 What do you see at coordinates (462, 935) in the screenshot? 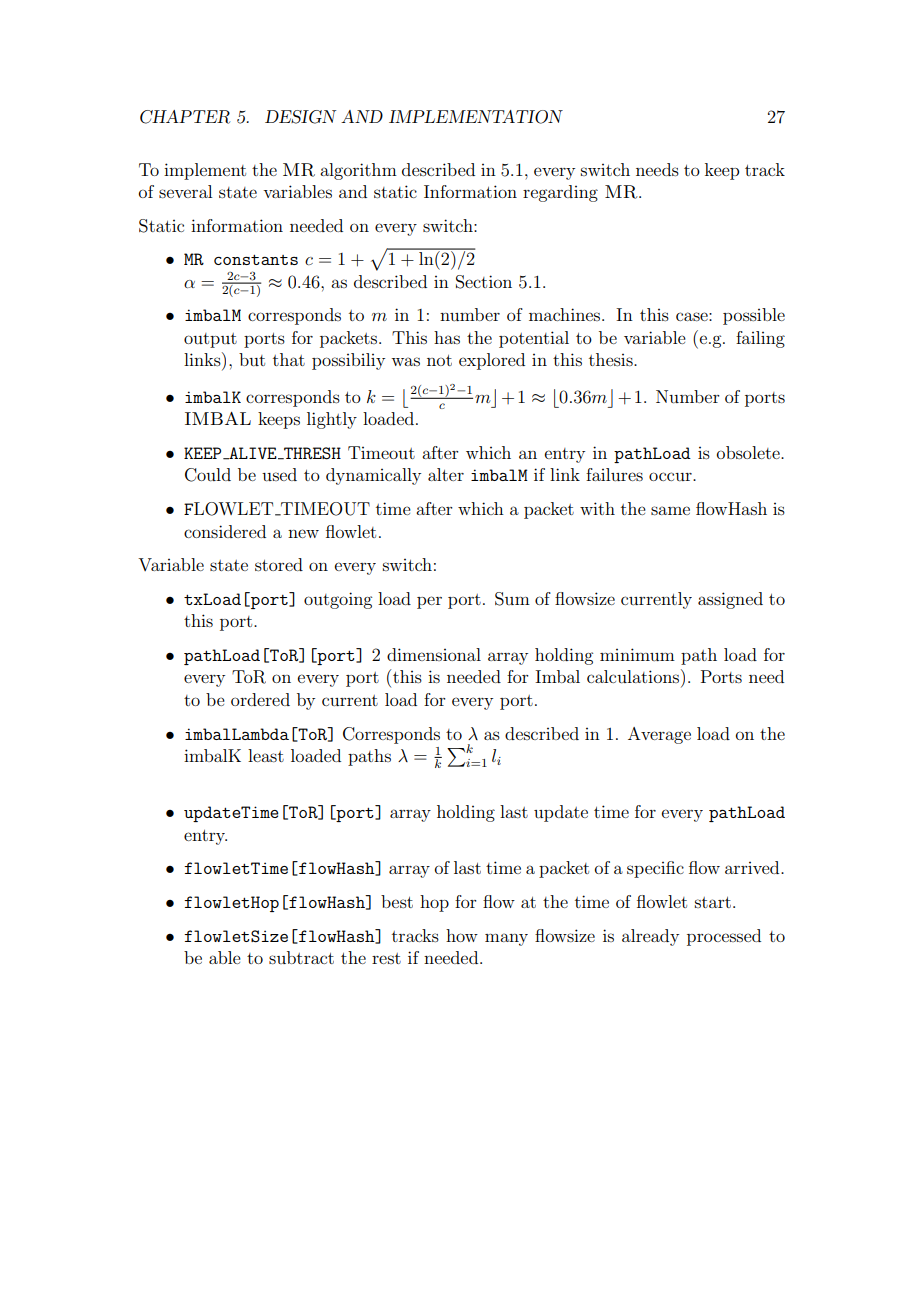
I see `how` at bounding box center [462, 935].
